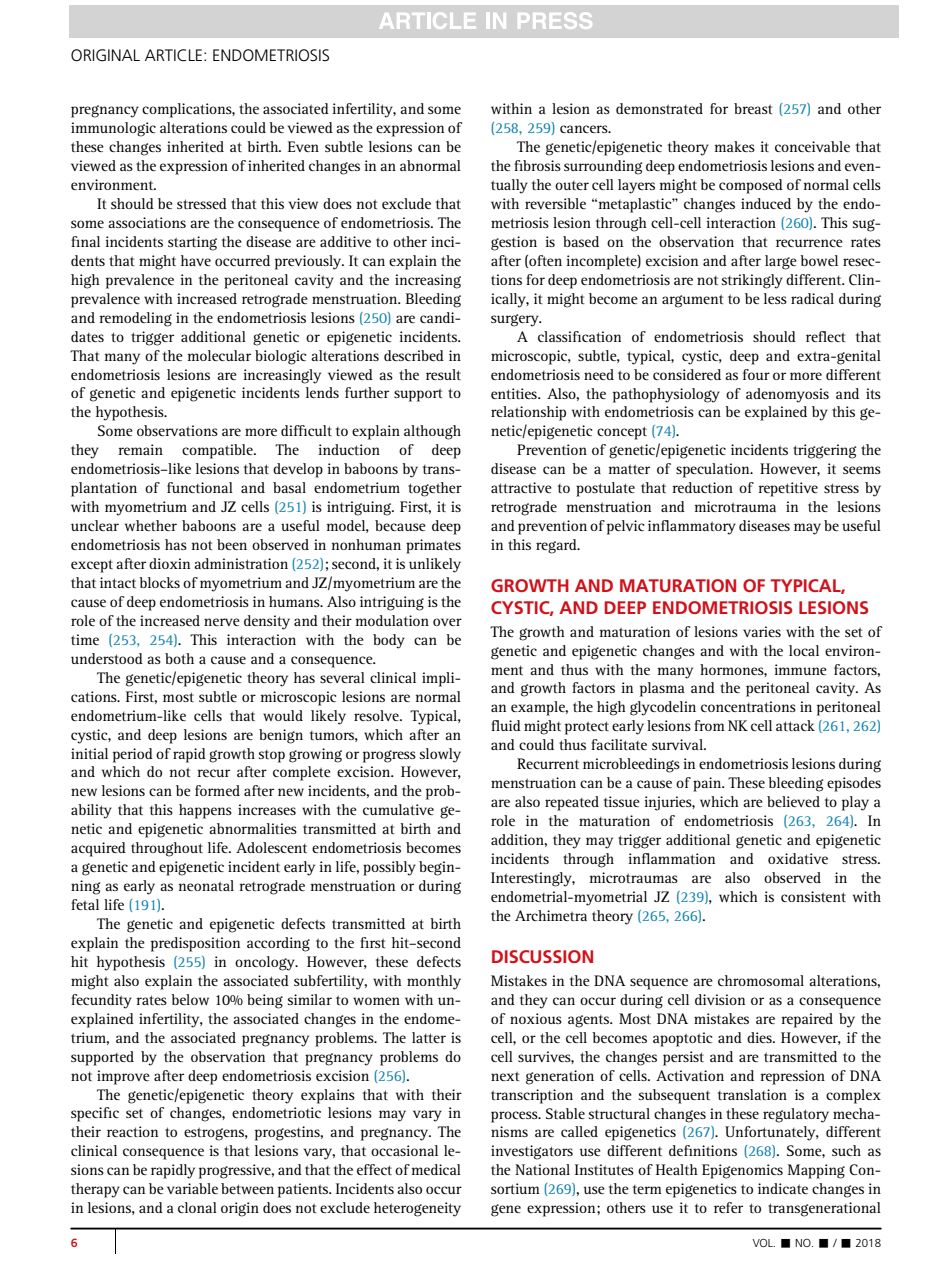 The height and width of the screenshot is (1280, 952). What do you see at coordinates (804, 650) in the screenshot?
I see `local` at bounding box center [804, 650].
